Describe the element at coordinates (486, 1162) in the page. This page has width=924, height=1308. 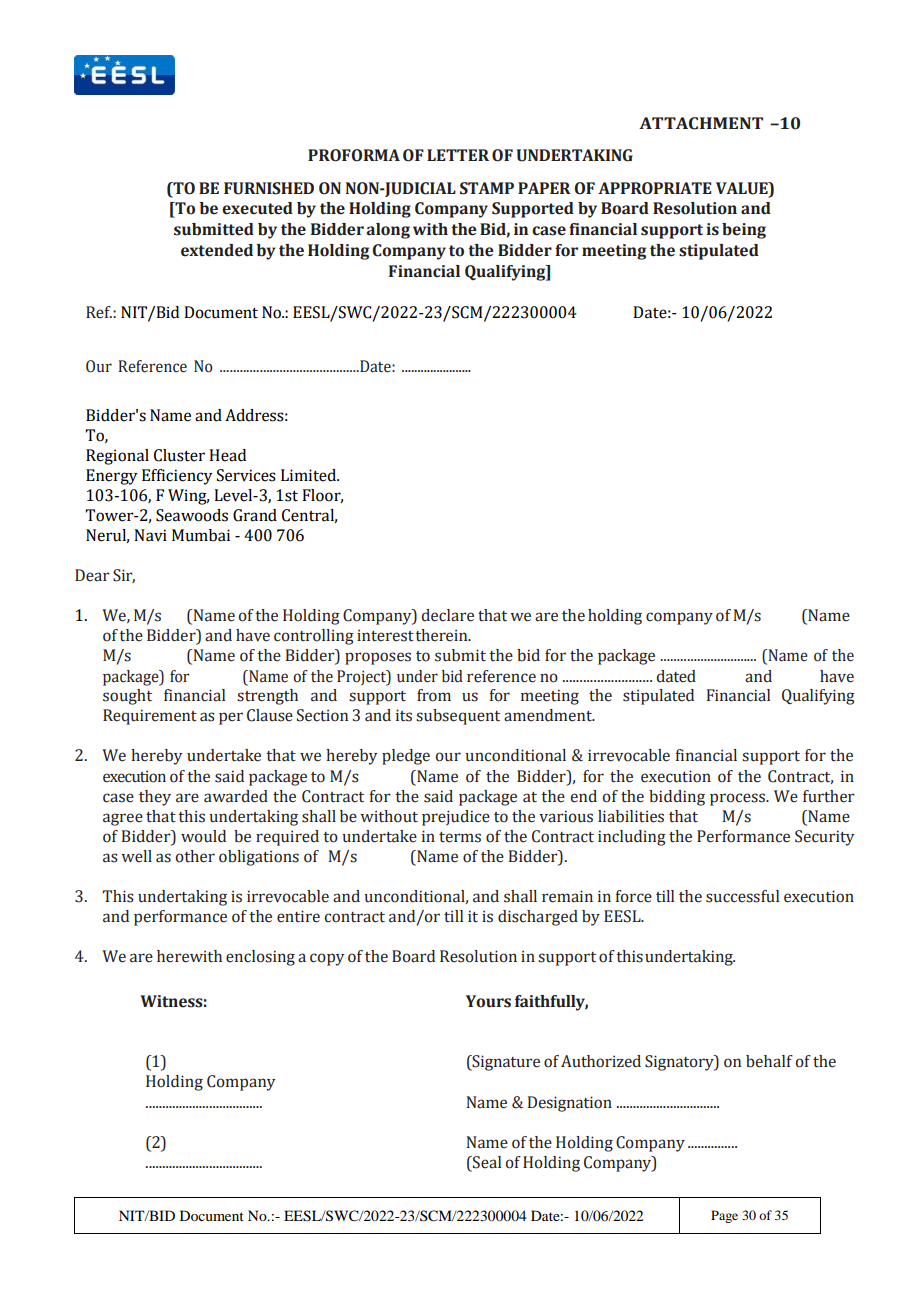
I see `Seal` at that location.
